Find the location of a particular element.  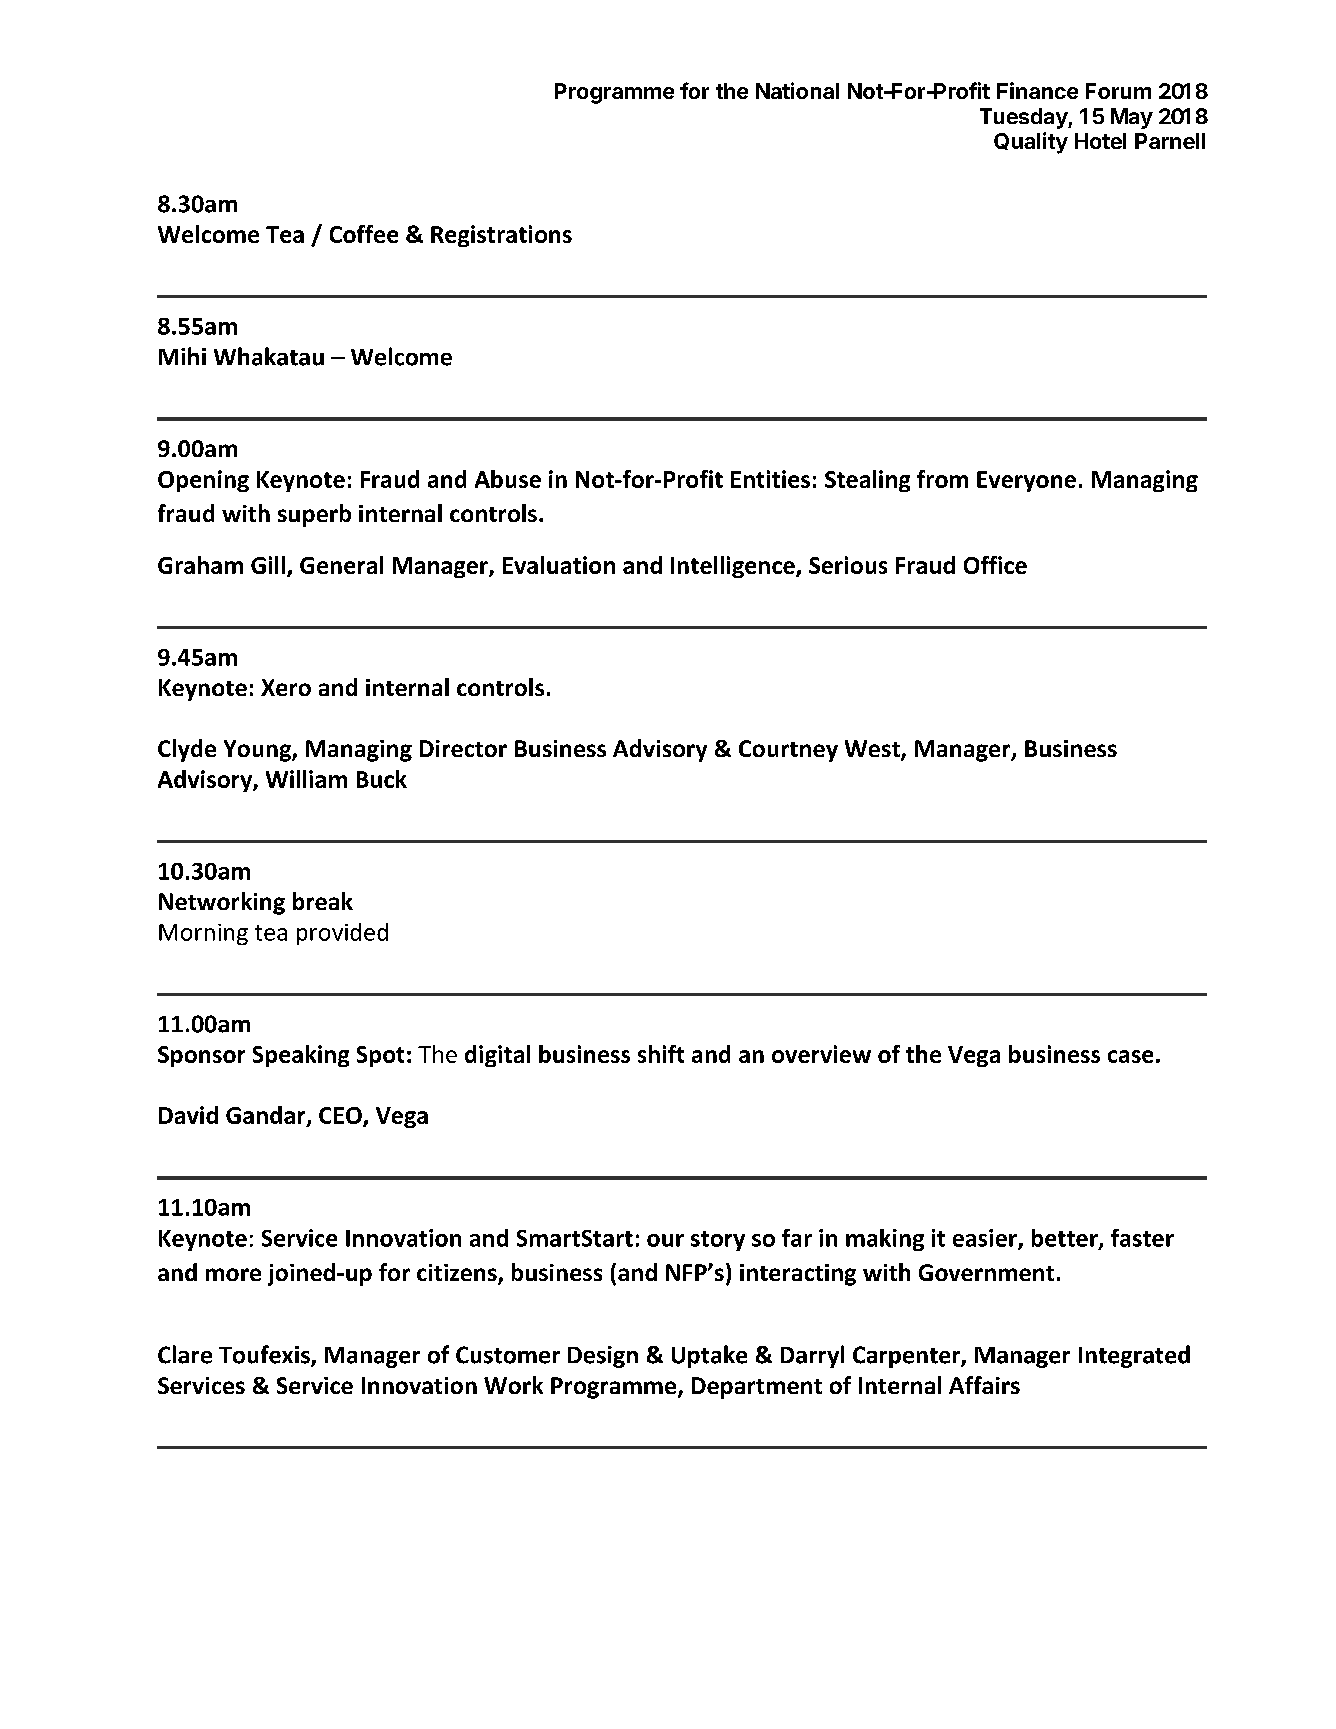

Office is located at coordinates (995, 565).
